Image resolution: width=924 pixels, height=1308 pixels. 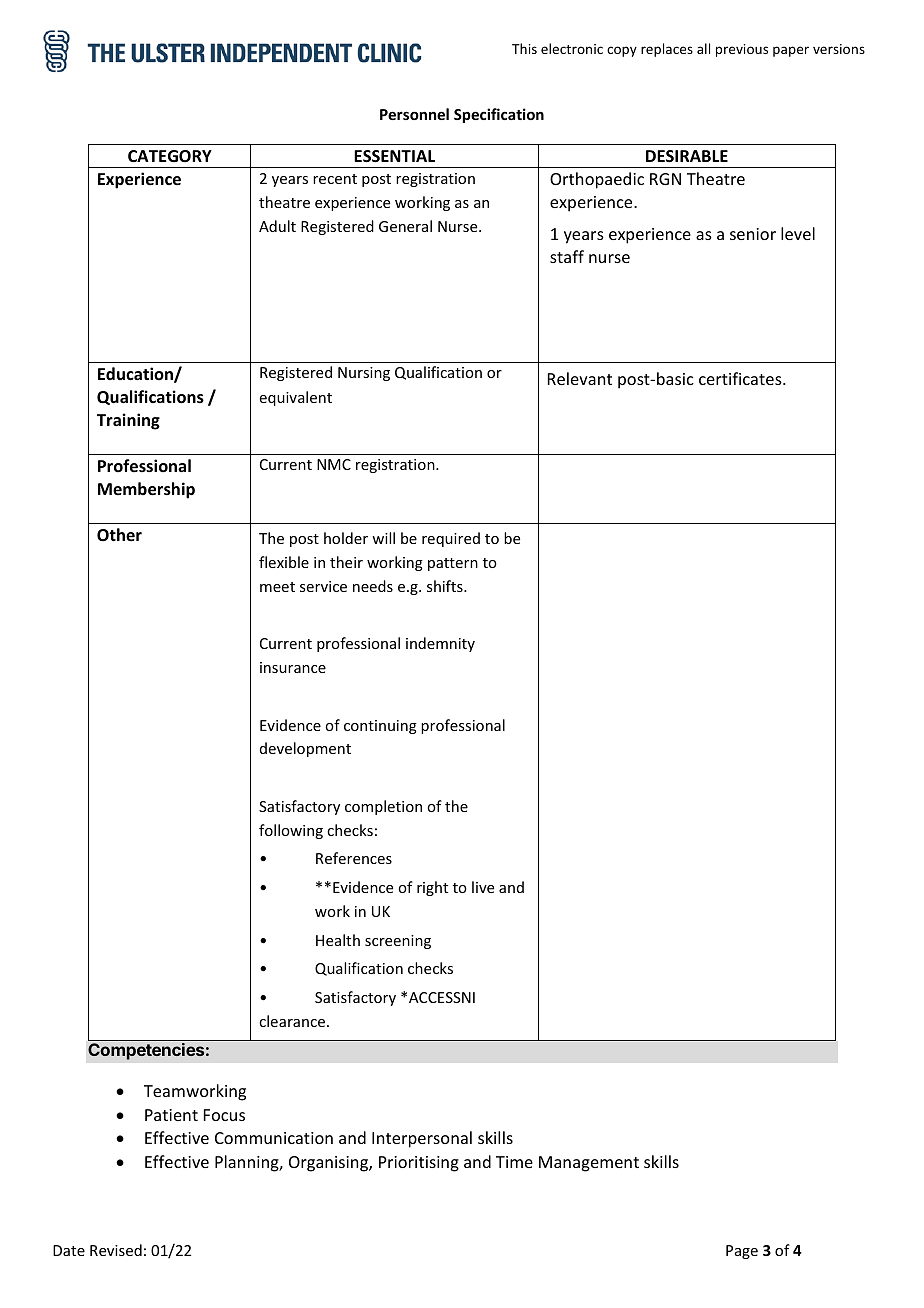 What do you see at coordinates (446, 586) in the page?
I see `shifts` at bounding box center [446, 586].
